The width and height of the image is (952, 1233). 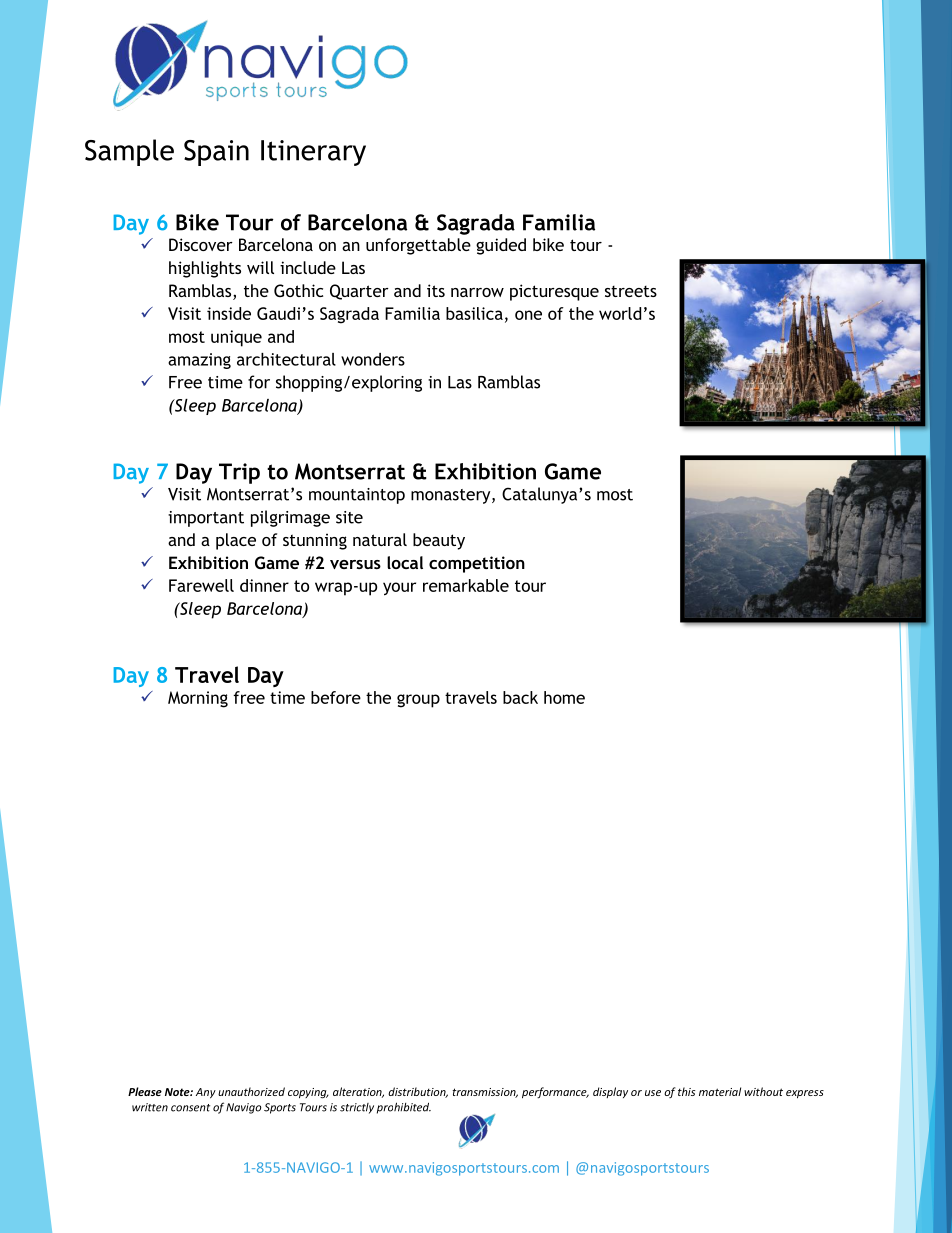 What do you see at coordinates (485, 1093) in the image?
I see `transmission` at bounding box center [485, 1093].
